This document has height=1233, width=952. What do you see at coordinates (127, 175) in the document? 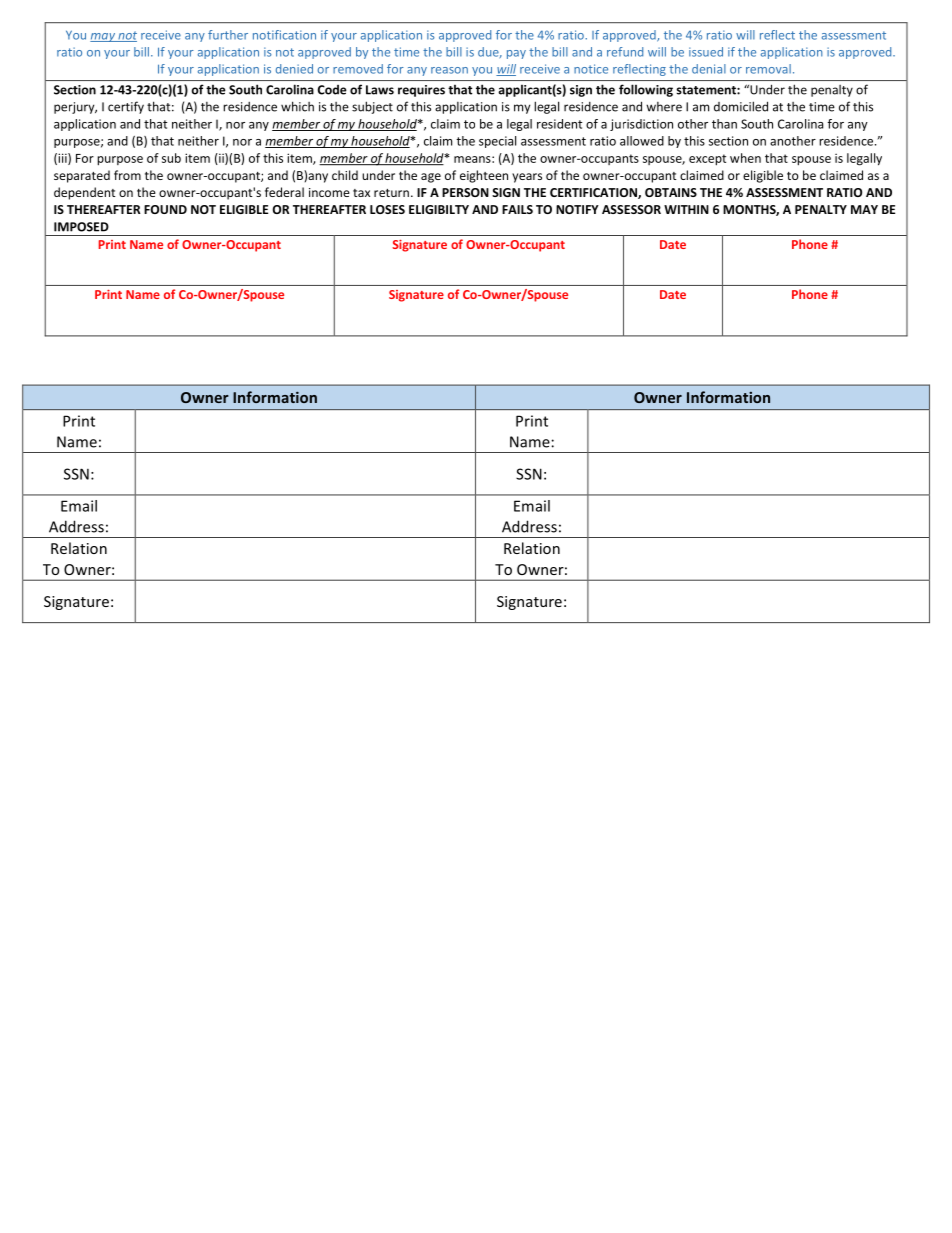
I see `from` at bounding box center [127, 175].
